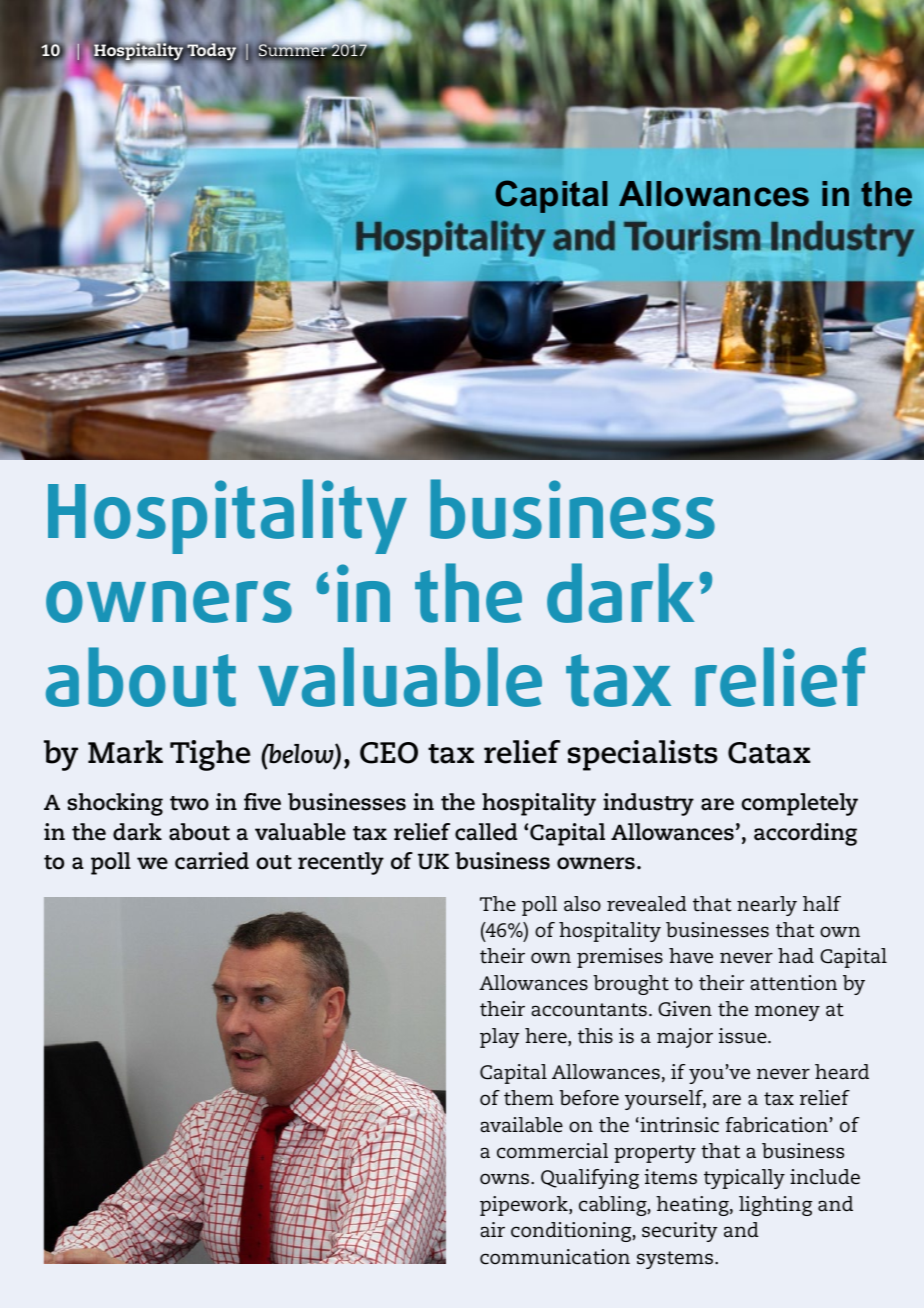 The height and width of the screenshot is (1308, 924). What do you see at coordinates (210, 755) in the screenshot?
I see `Tighe` at bounding box center [210, 755].
